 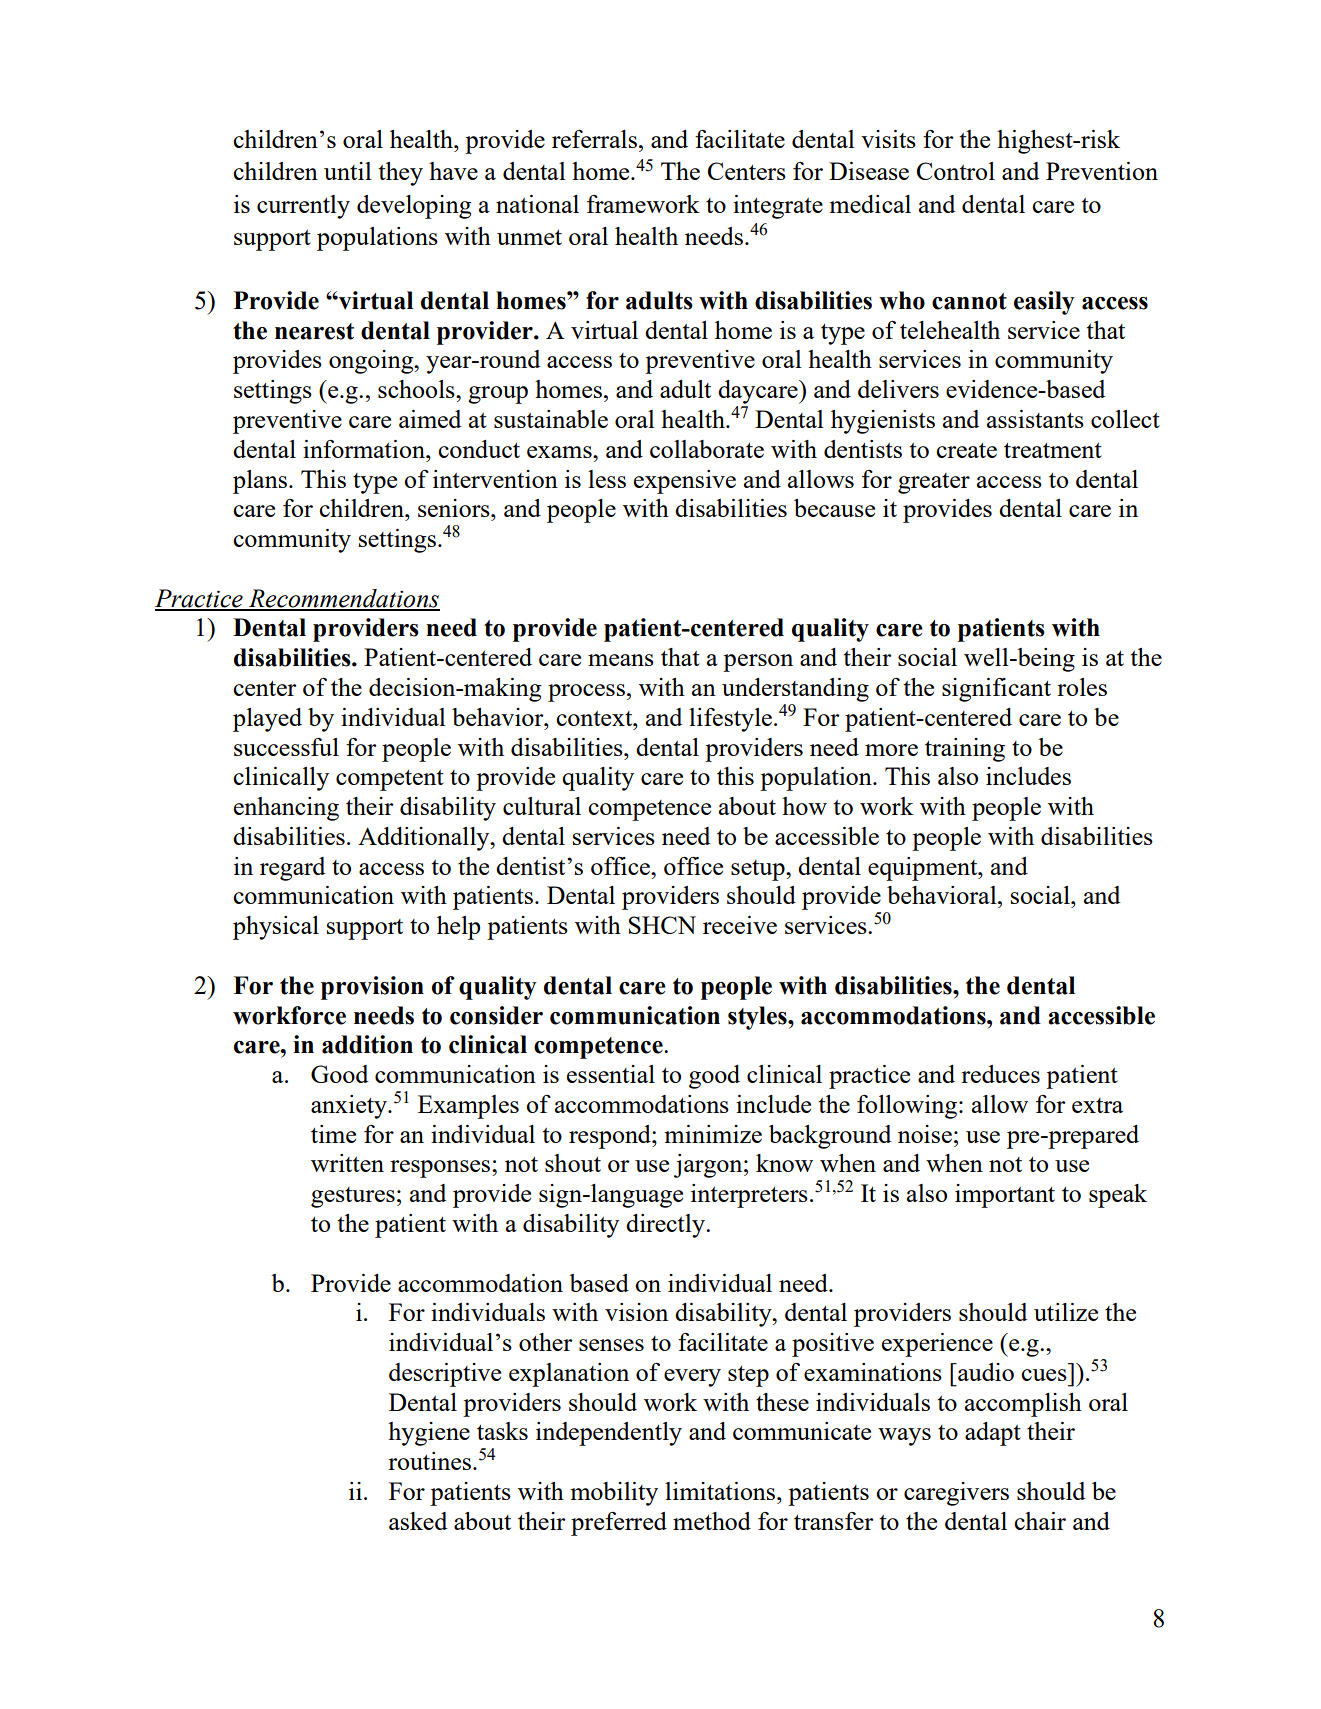 I want to click on limitations, so click(x=721, y=1491).
